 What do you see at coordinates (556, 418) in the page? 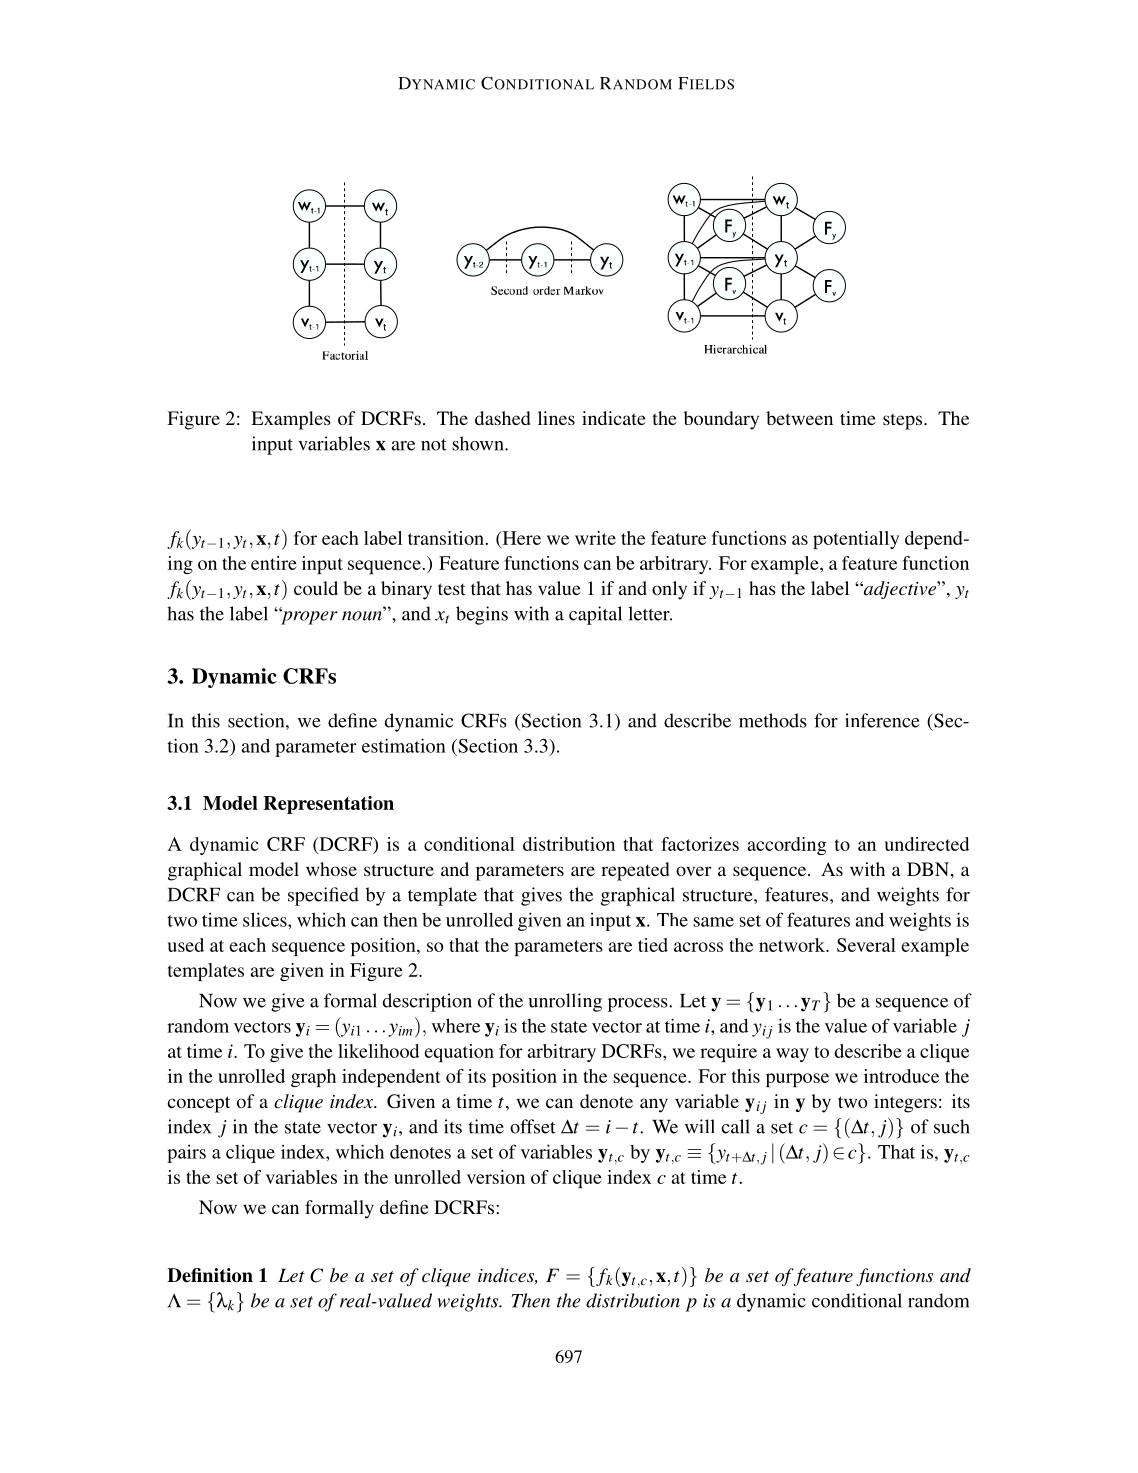
I see `lines` at bounding box center [556, 418].
